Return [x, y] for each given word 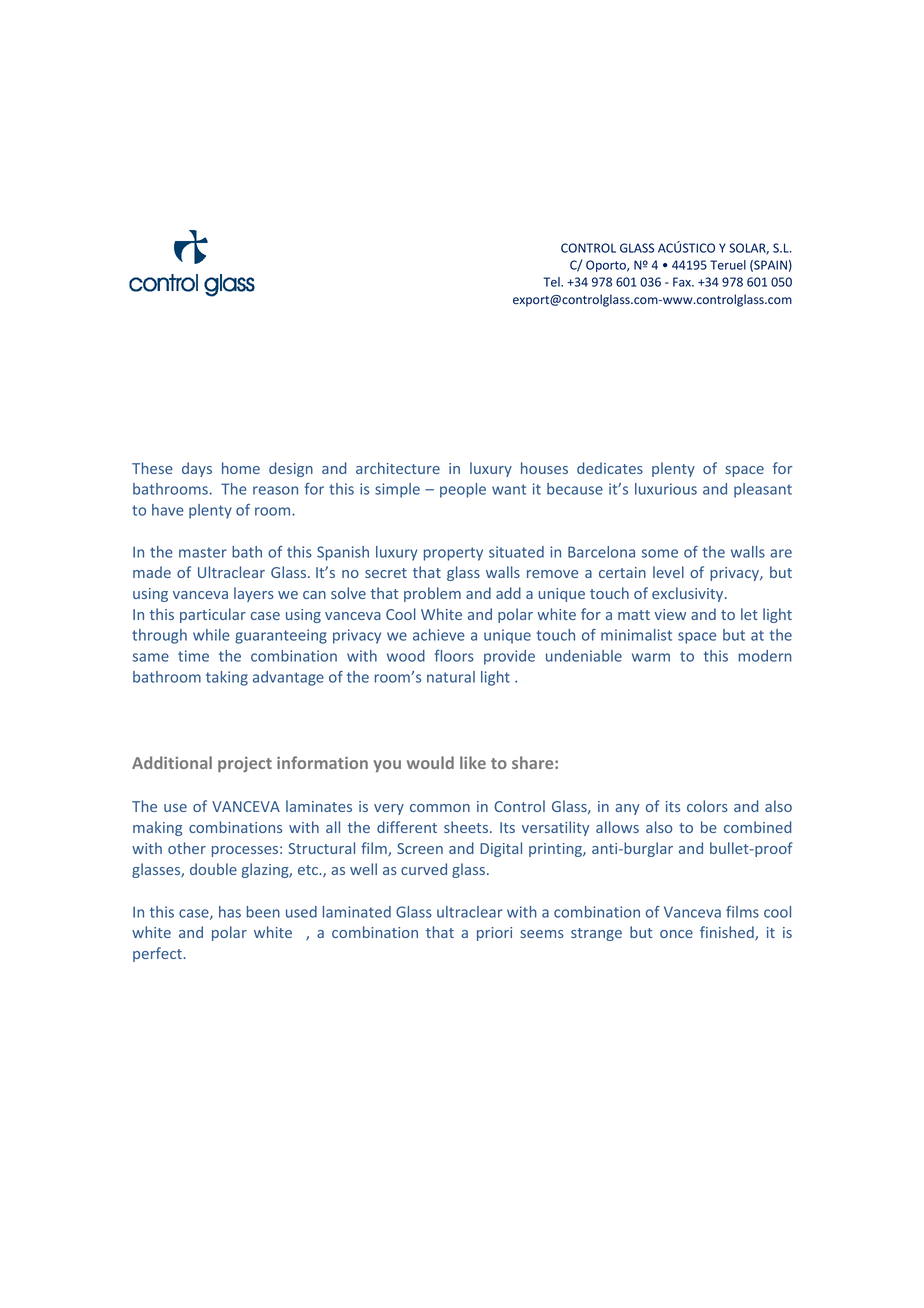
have [168, 510]
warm [651, 657]
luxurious [666, 489]
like [473, 762]
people [463, 490]
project [245, 764]
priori [494, 934]
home [241, 468]
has [230, 912]
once [676, 934]
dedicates [610, 468]
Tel [552, 282]
